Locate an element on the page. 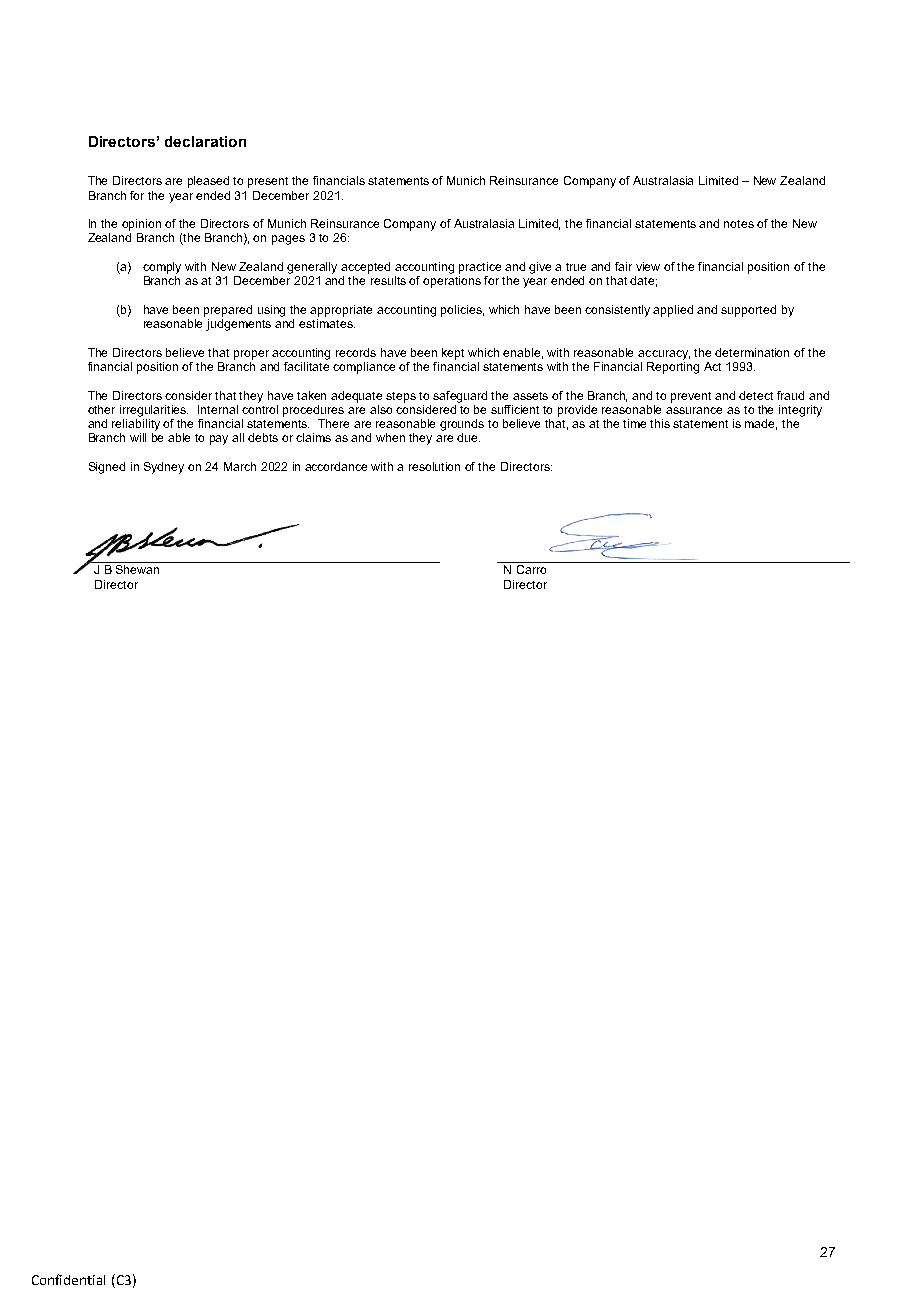  practice is located at coordinates (480, 268).
